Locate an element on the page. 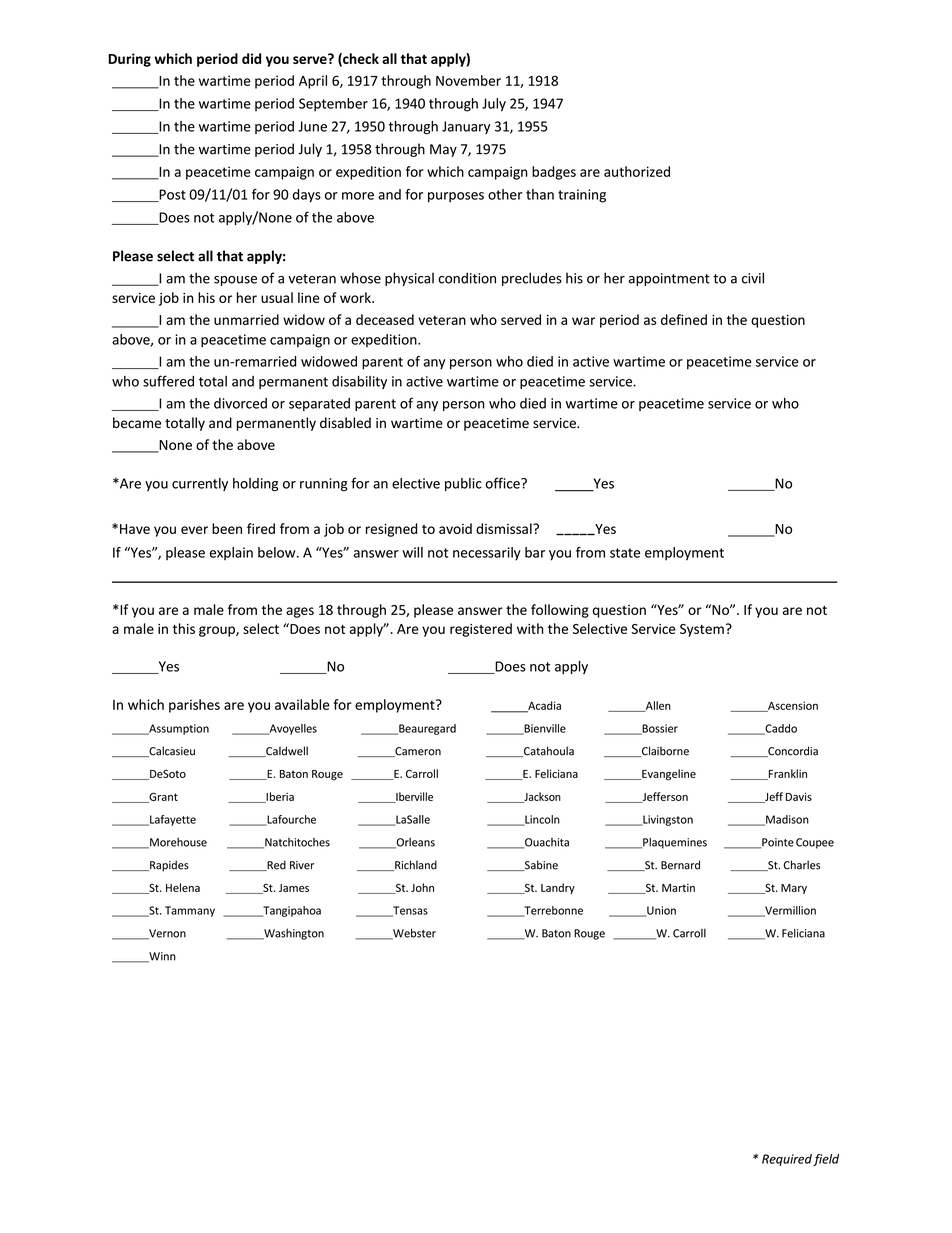 The image size is (952, 1233). group is located at coordinates (218, 631).
